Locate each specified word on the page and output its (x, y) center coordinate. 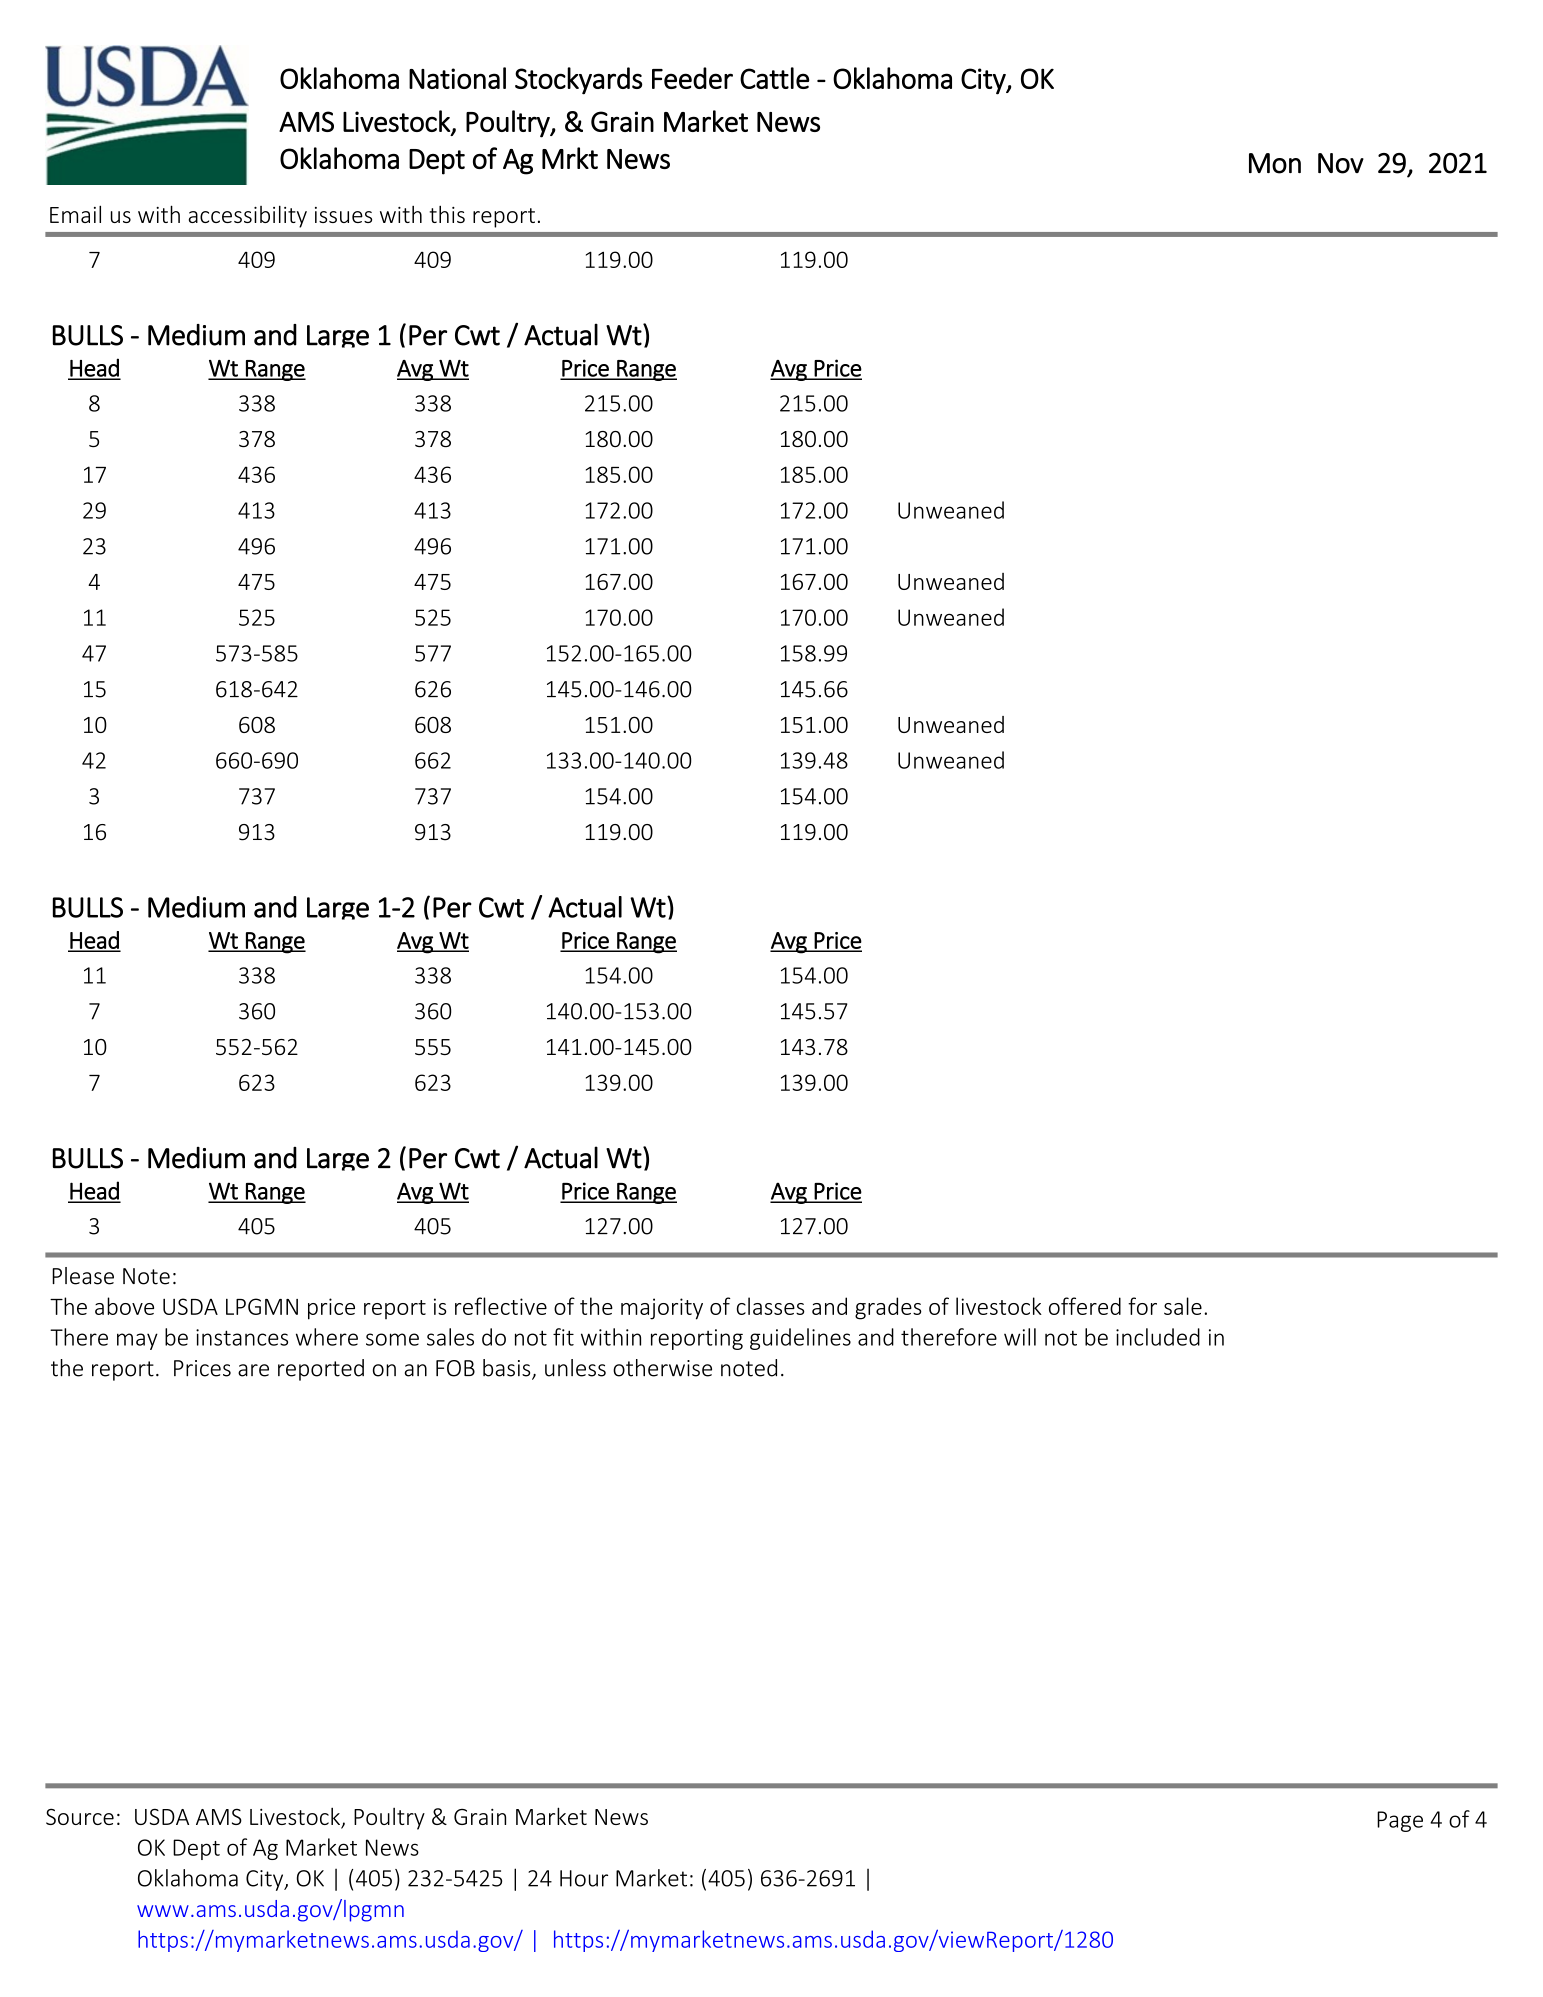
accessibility (248, 216)
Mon (1275, 163)
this (447, 214)
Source (80, 1816)
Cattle (774, 78)
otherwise (662, 1368)
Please (83, 1276)
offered (1085, 1306)
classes (771, 1306)
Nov (1341, 163)
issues (343, 215)
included (1158, 1337)
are (253, 1370)
